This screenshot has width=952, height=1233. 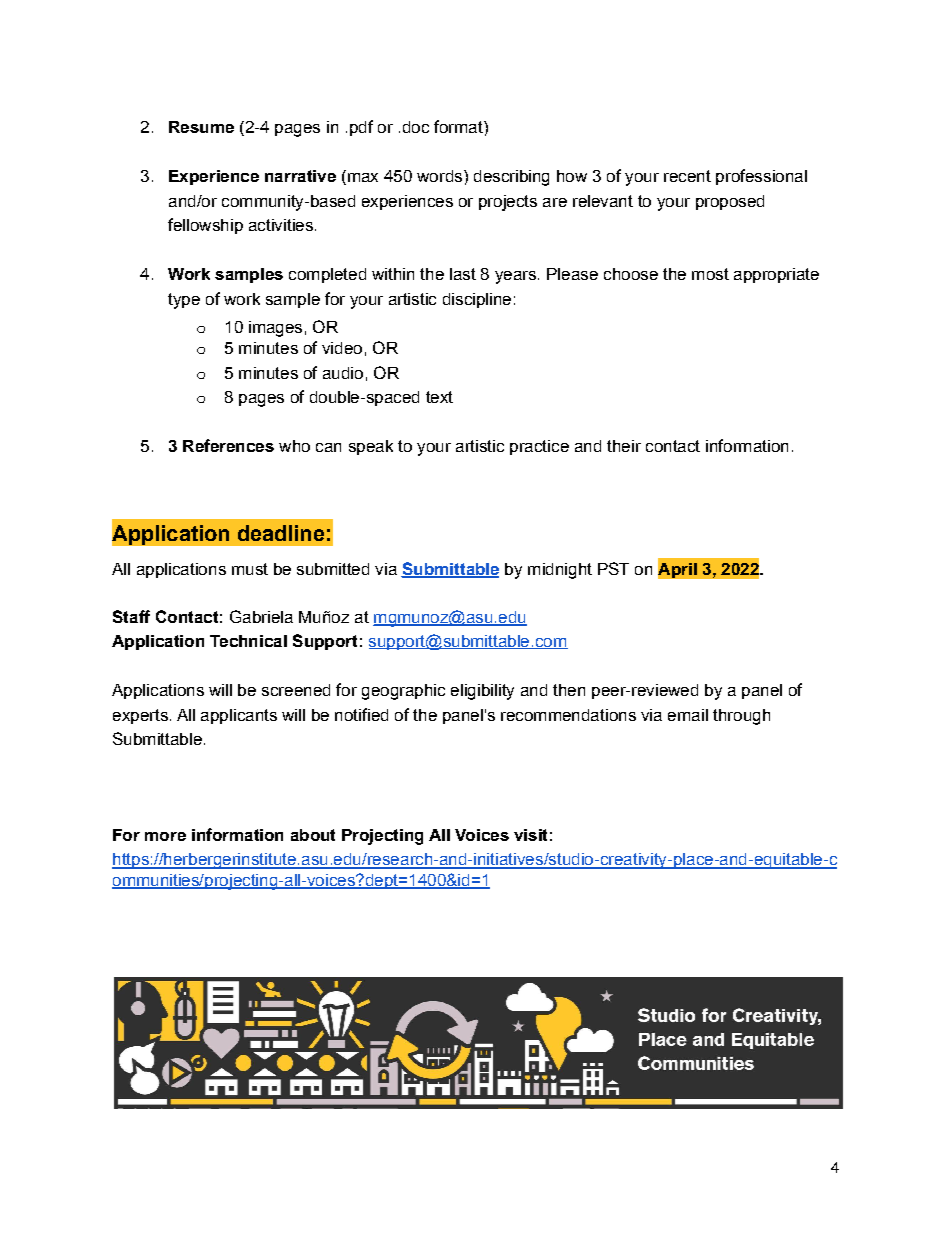 What do you see at coordinates (687, 176) in the screenshot?
I see `recent` at bounding box center [687, 176].
